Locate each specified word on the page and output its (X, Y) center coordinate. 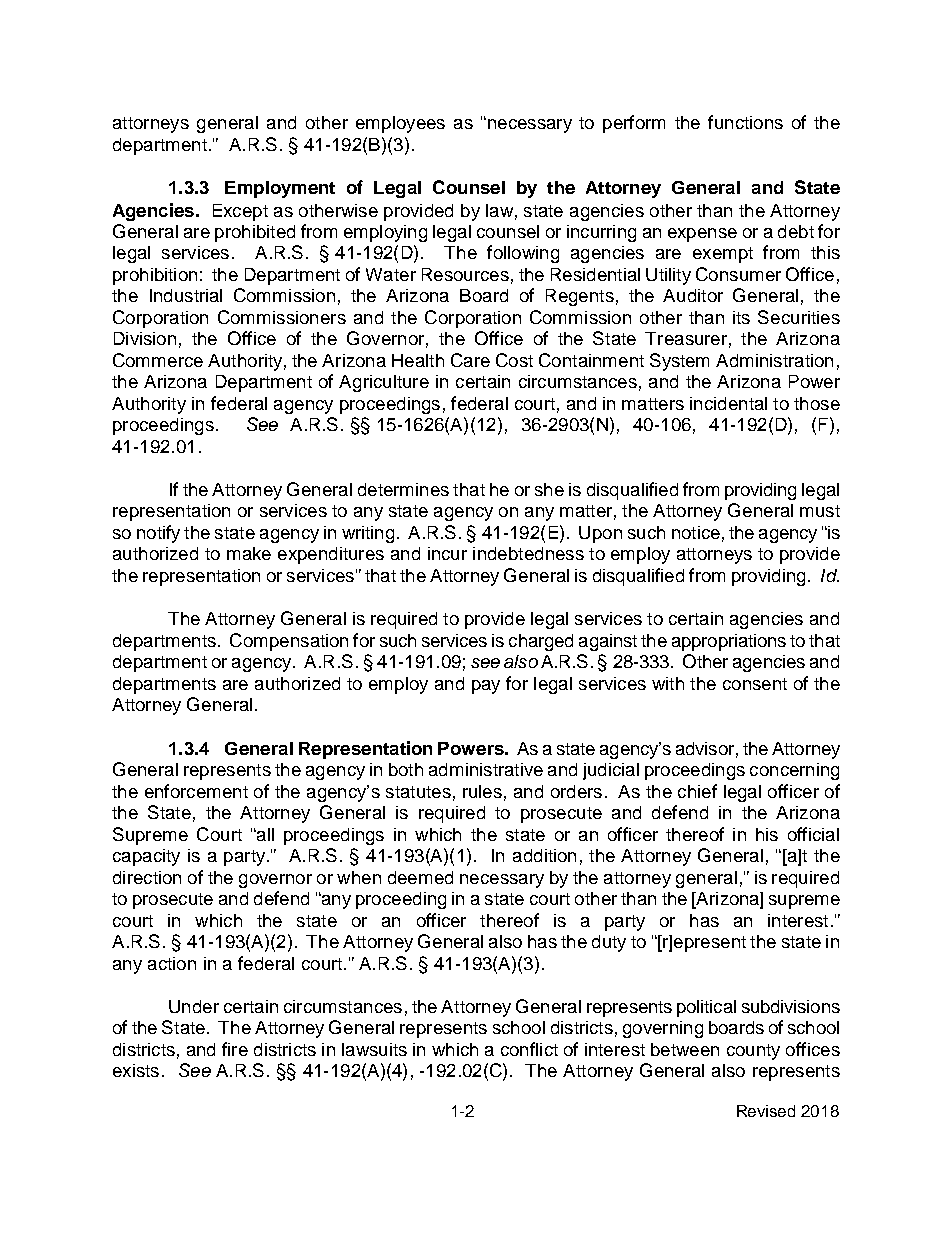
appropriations (729, 642)
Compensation (289, 642)
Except (240, 212)
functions (745, 122)
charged (541, 642)
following (523, 254)
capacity (146, 857)
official (813, 834)
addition (544, 855)
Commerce (158, 360)
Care (470, 360)
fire (235, 1049)
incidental (728, 403)
